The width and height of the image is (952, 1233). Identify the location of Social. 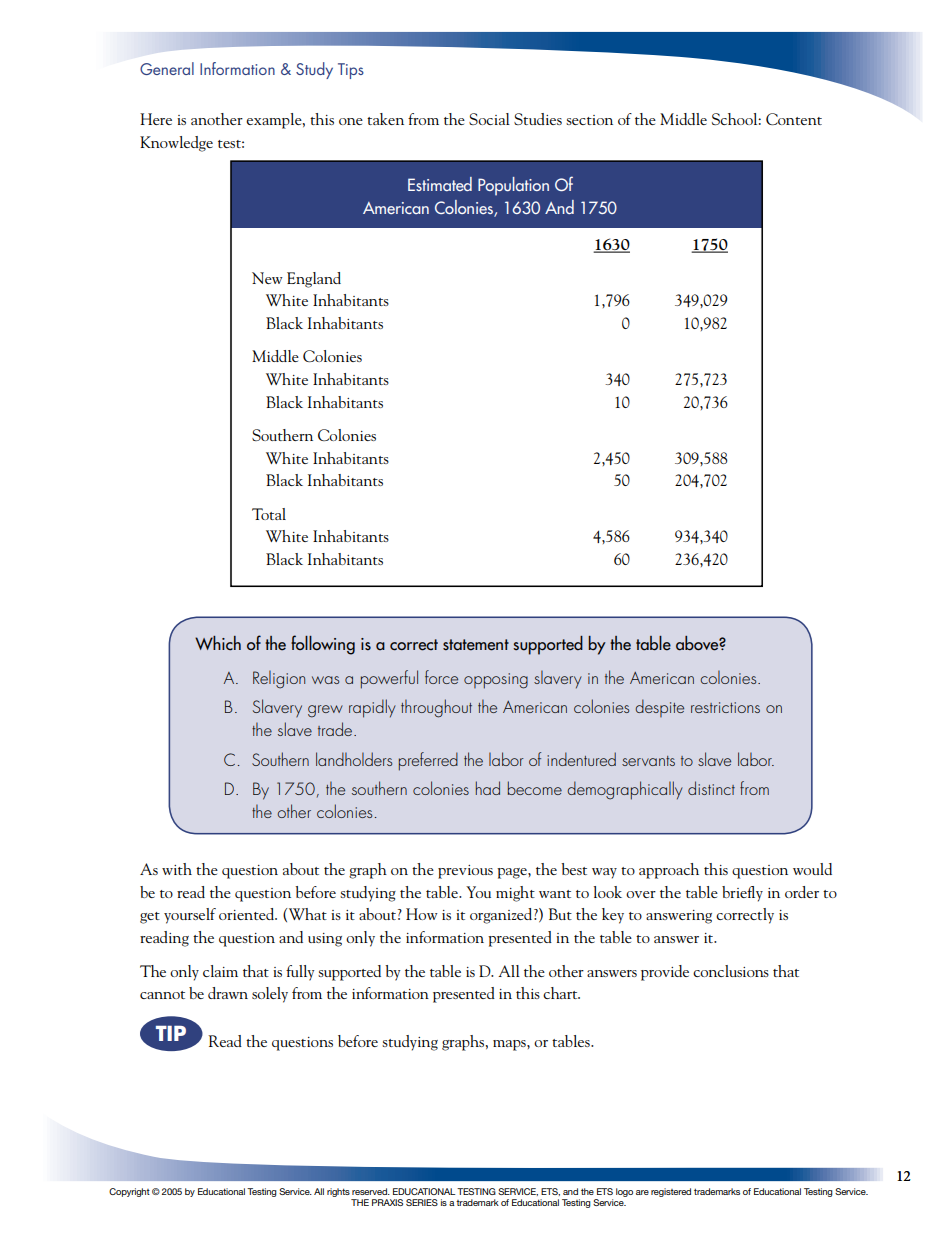
(489, 119).
